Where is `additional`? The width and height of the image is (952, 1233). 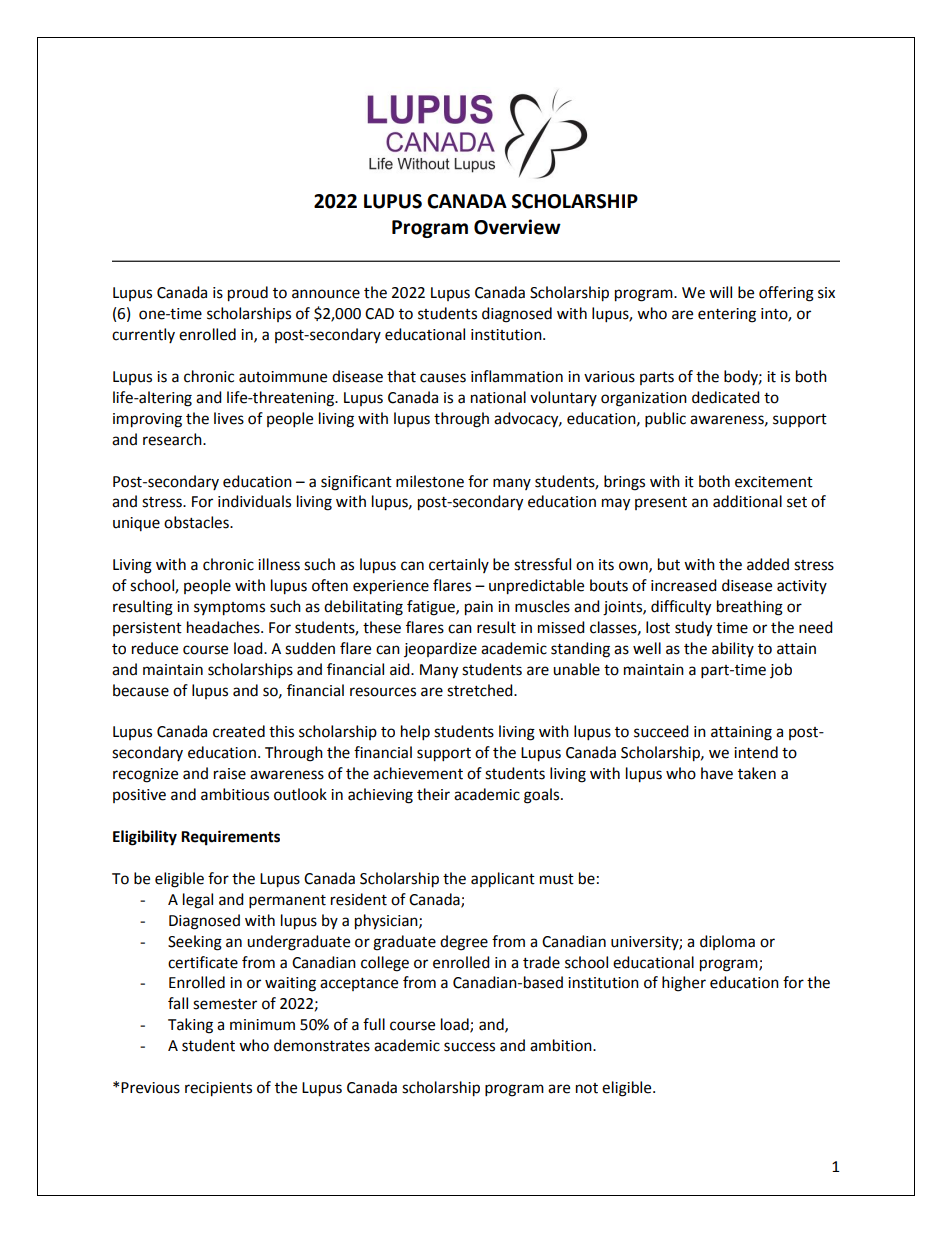 additional is located at coordinates (747, 501).
